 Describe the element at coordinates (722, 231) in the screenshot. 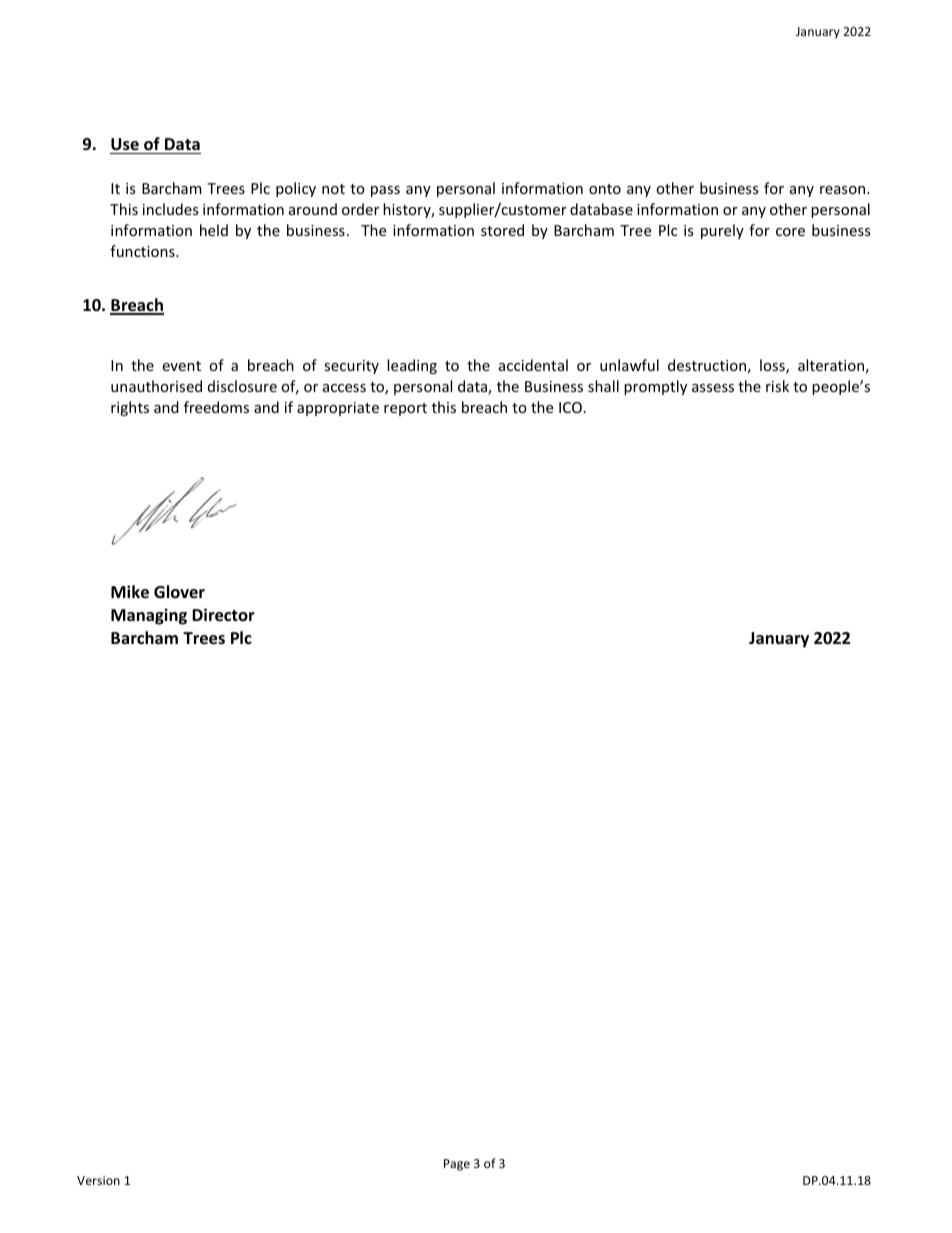

I see `purely` at that location.
